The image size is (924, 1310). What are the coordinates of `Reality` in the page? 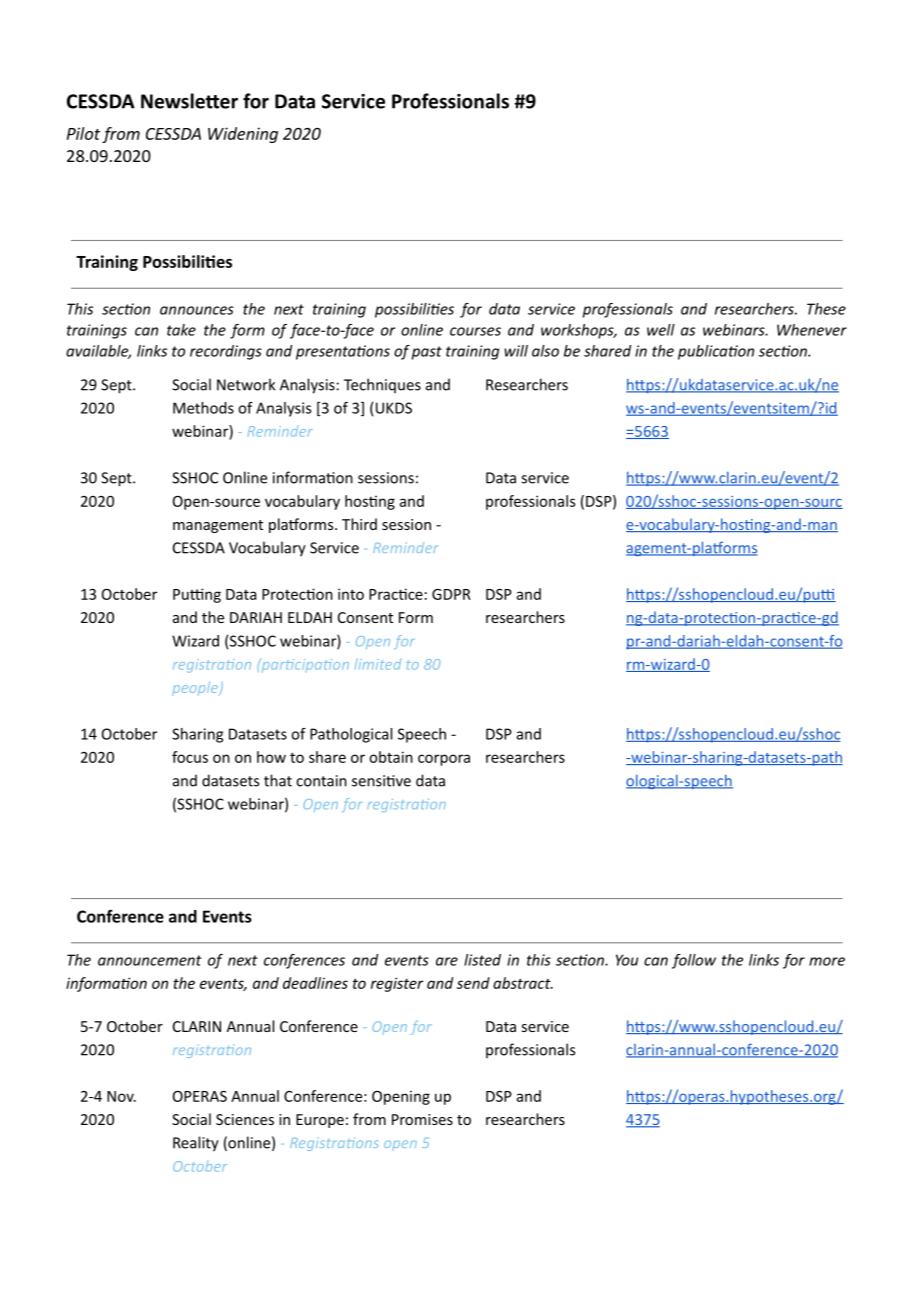 It's located at (196, 1144).
